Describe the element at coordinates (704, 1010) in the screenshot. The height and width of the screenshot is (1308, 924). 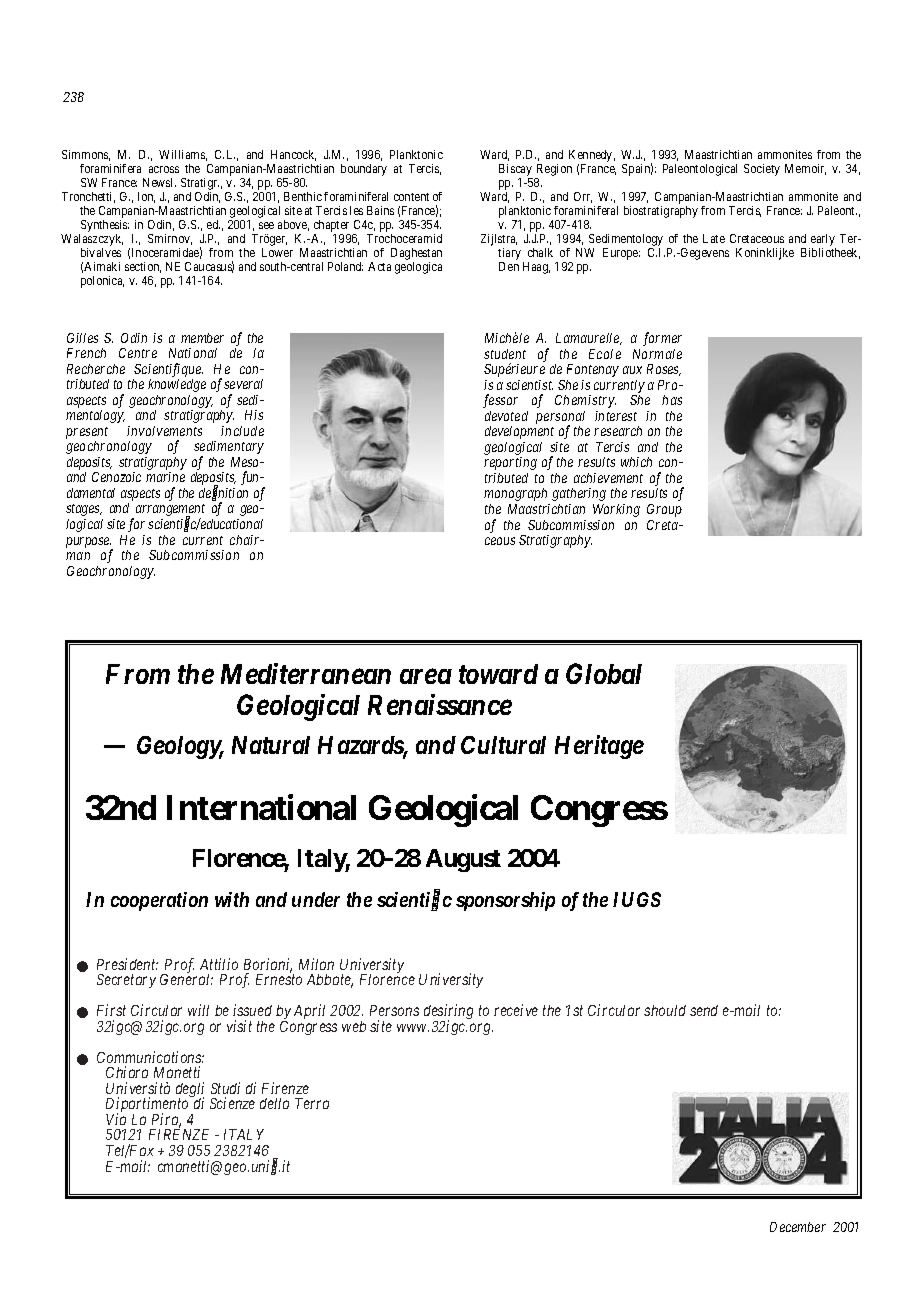
I see `send` at that location.
